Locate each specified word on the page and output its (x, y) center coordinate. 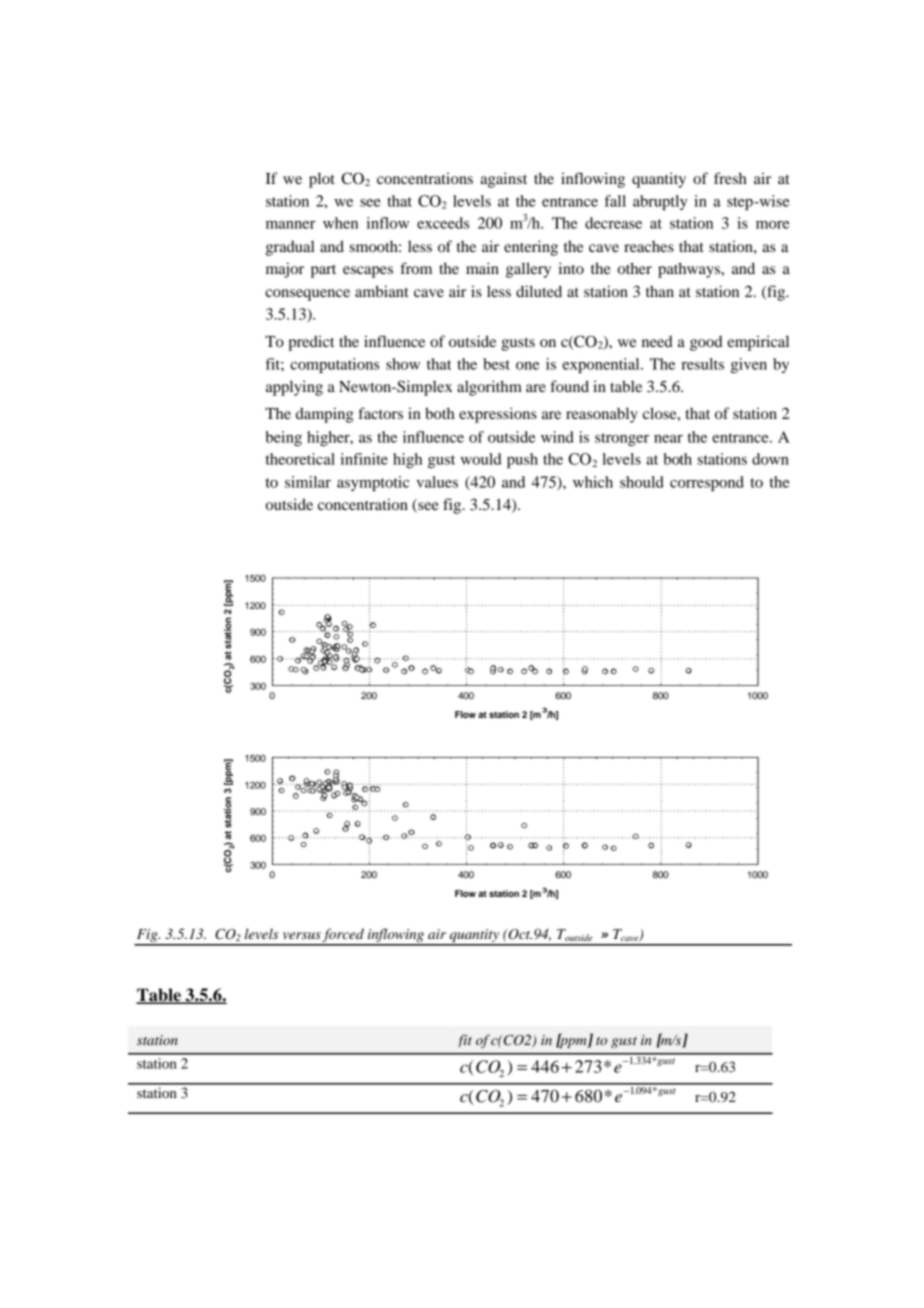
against (503, 180)
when (340, 223)
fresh (730, 178)
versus (302, 935)
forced (343, 936)
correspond (707, 483)
